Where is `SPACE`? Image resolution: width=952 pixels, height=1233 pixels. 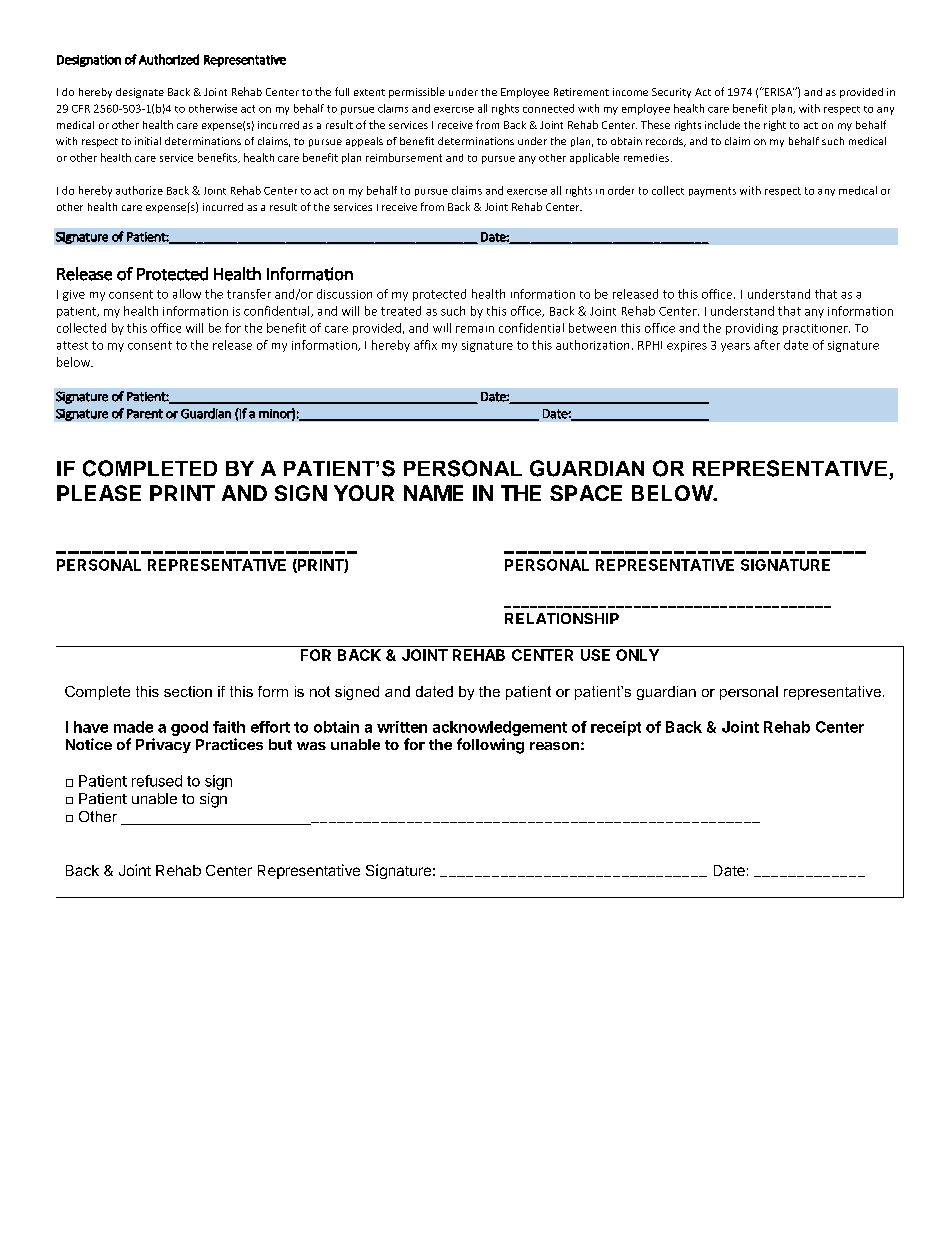
SPACE is located at coordinates (586, 493).
